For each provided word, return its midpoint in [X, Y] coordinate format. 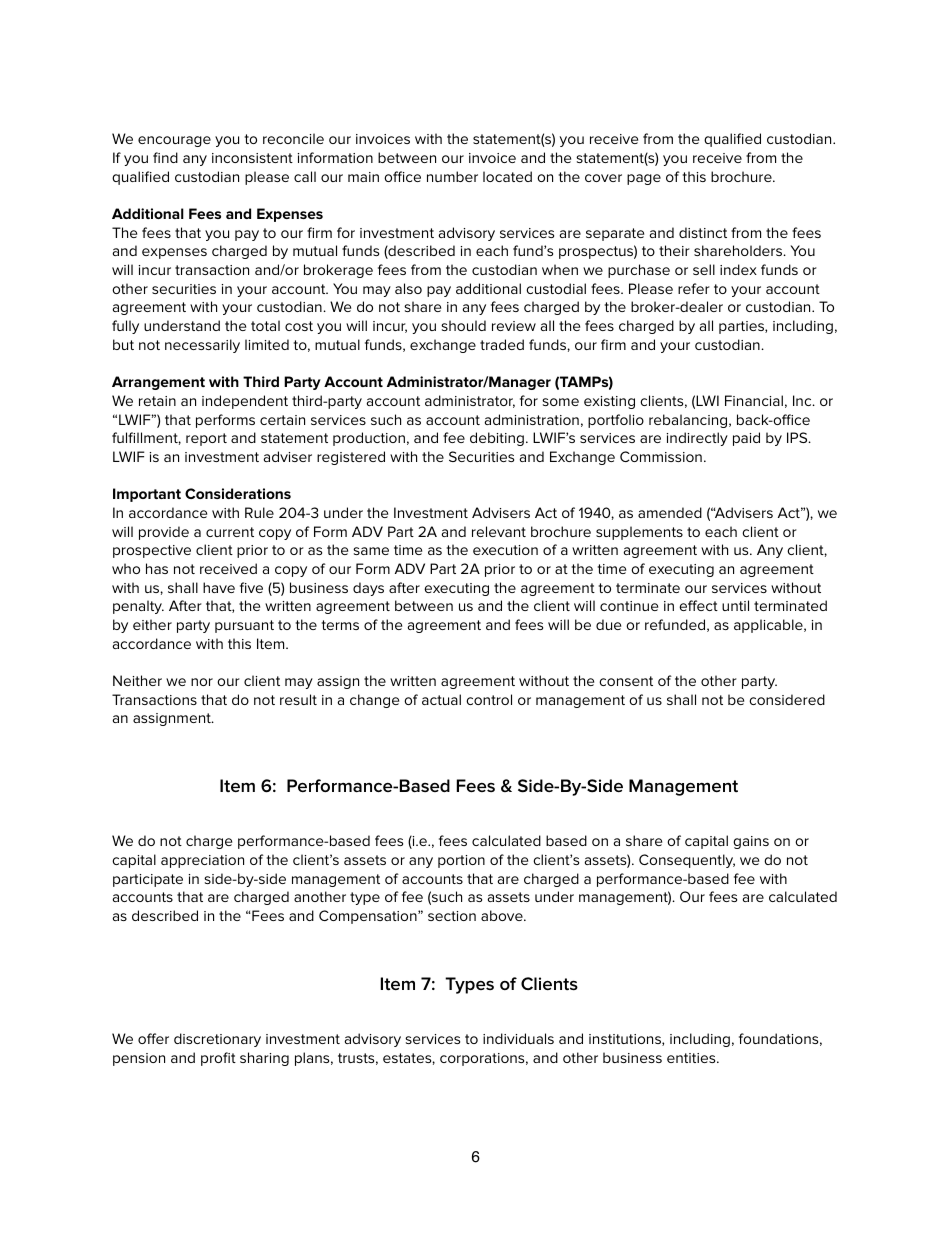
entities [692, 1058]
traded [502, 344]
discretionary [217, 1040]
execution [505, 550]
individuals [518, 1038]
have [219, 587]
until [735, 605]
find [165, 157]
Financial [754, 400]
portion [461, 861]
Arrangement [158, 383]
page [644, 179]
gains [751, 842]
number [452, 176]
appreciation [202, 861]
